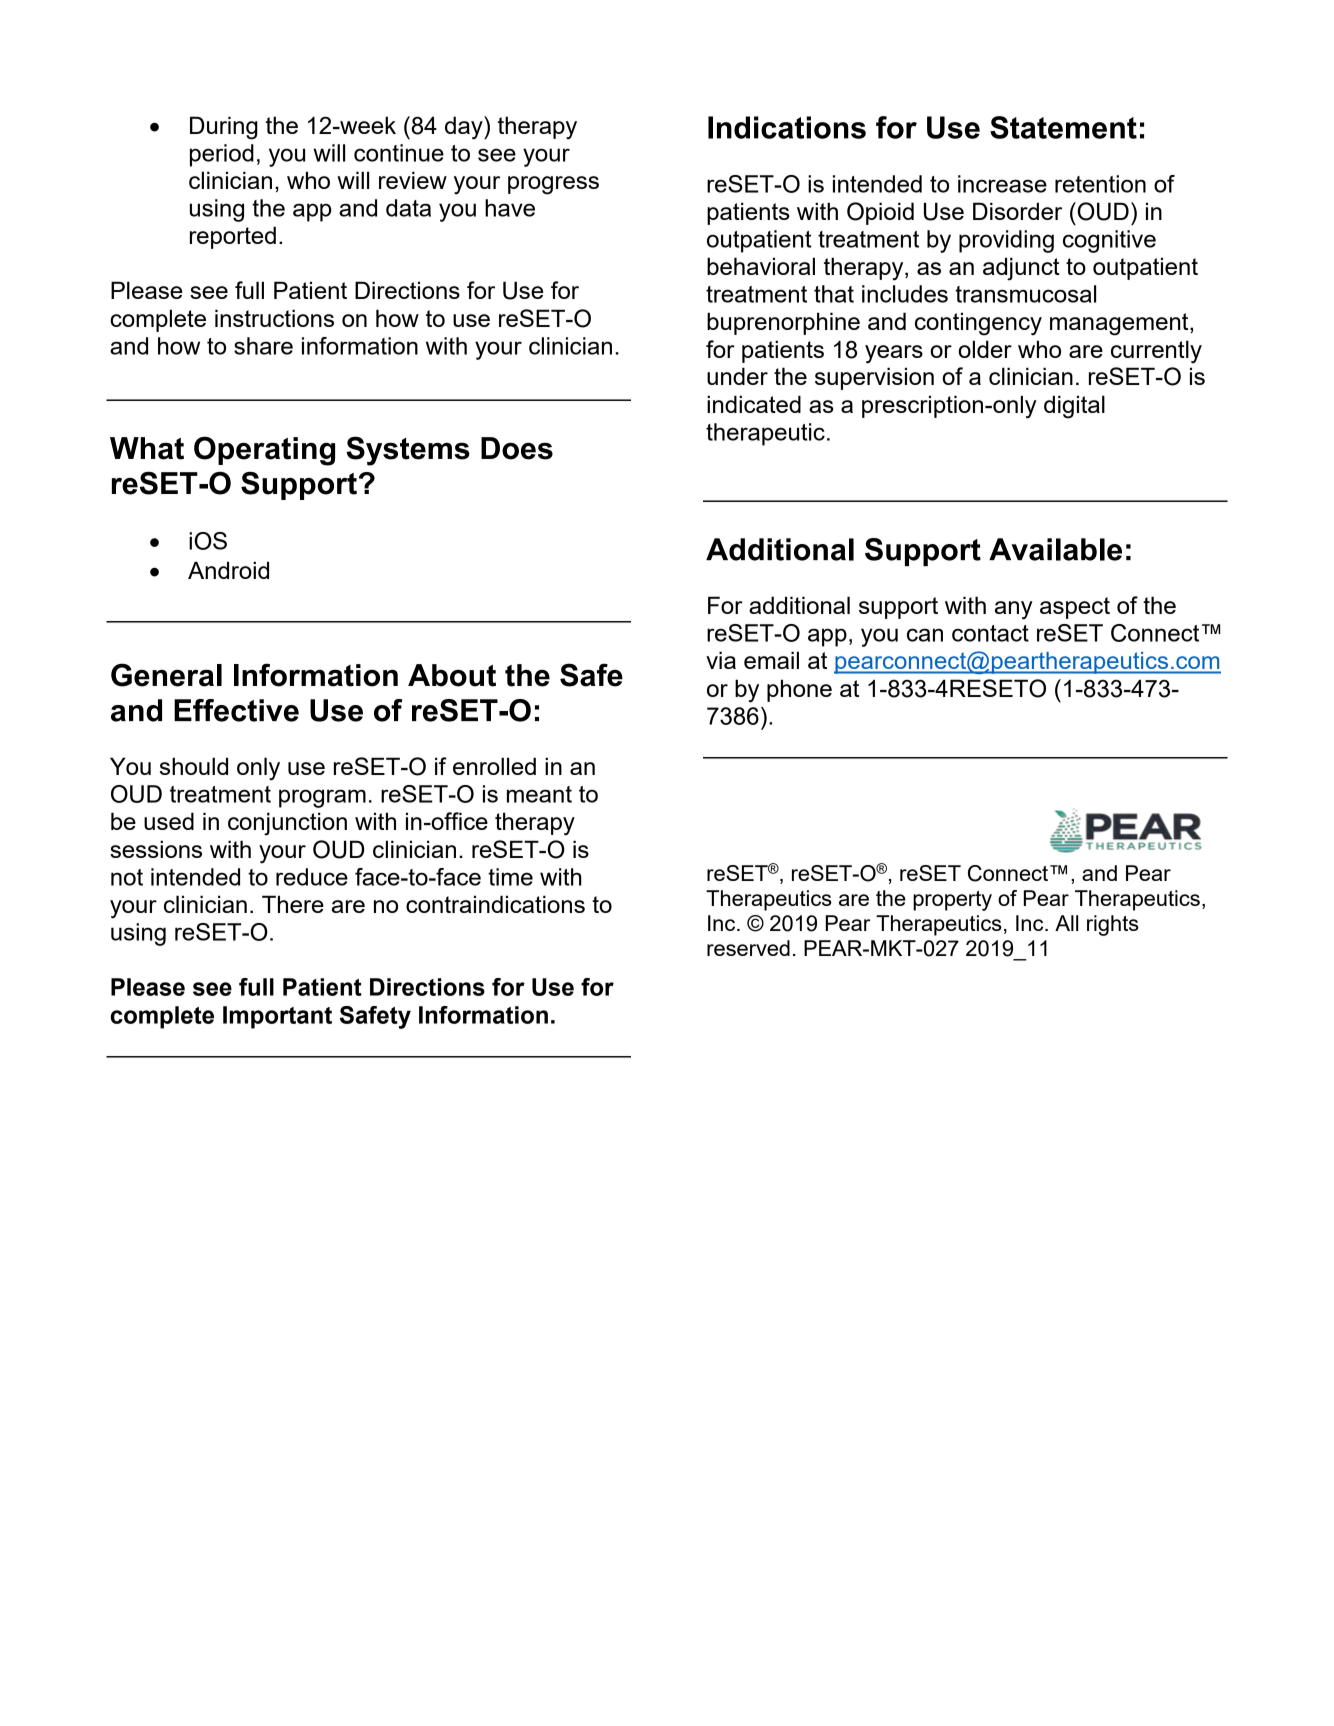 This document has width=1334, height=1726. Describe the element at coordinates (517, 448) in the document. I see `Does` at that location.
